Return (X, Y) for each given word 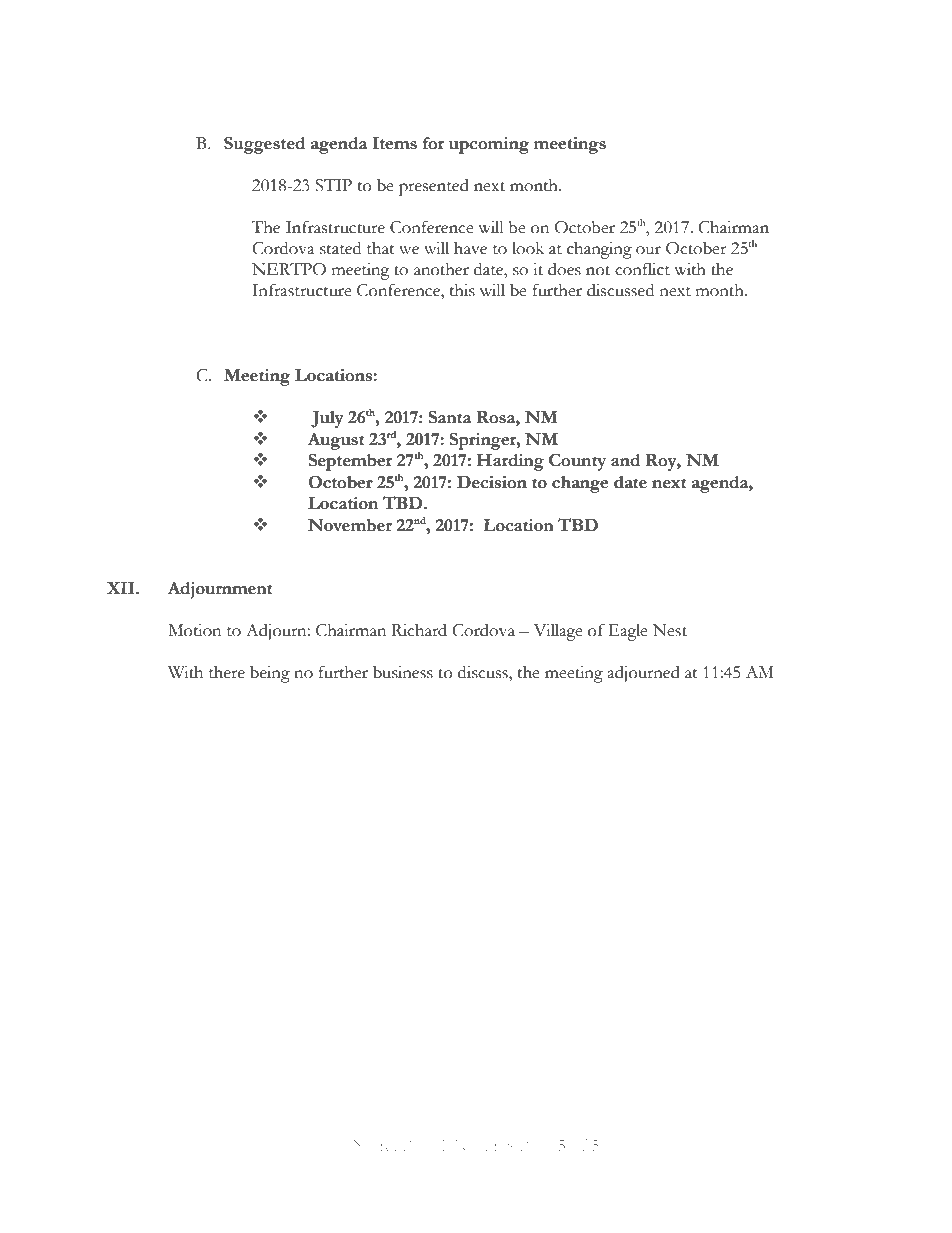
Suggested (264, 145)
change (580, 484)
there (227, 672)
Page (536, 1147)
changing (599, 250)
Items (395, 143)
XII (122, 588)
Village (558, 632)
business (403, 672)
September (350, 462)
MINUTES (473, 1145)
